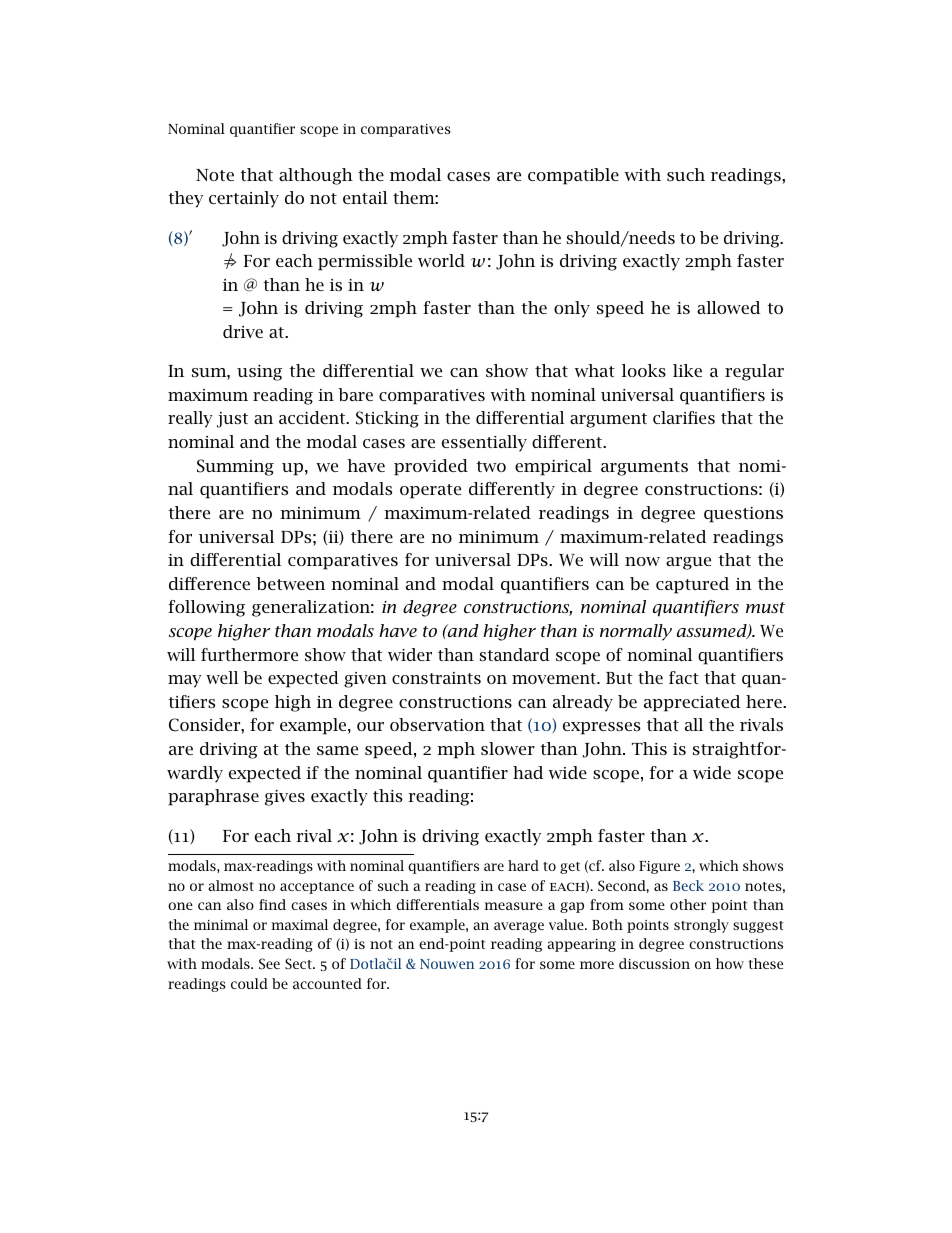 The image size is (952, 1233). What do you see at coordinates (285, 798) in the screenshot?
I see `gives` at bounding box center [285, 798].
